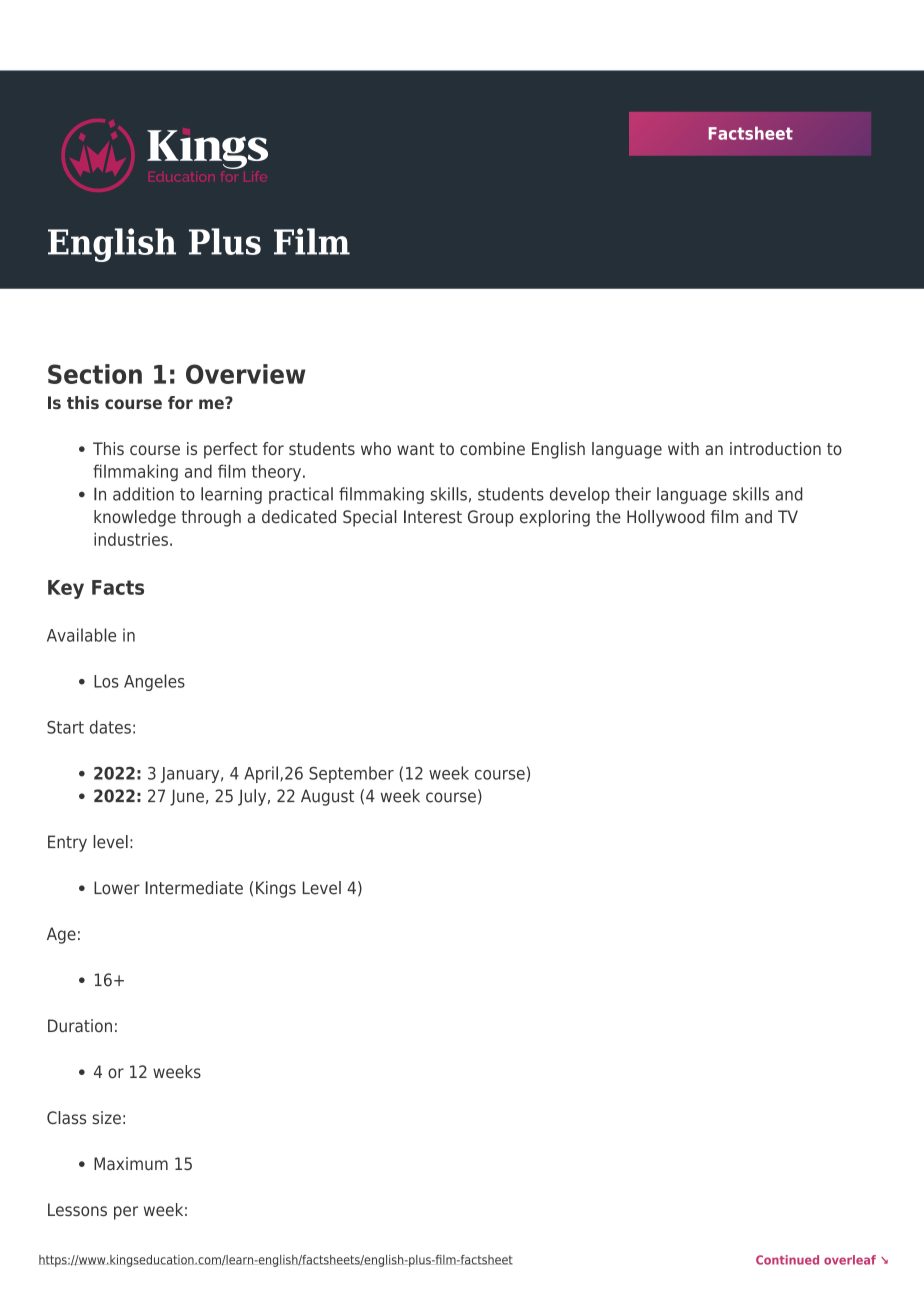  What do you see at coordinates (80, 1026) in the page?
I see `Duration` at bounding box center [80, 1026].
